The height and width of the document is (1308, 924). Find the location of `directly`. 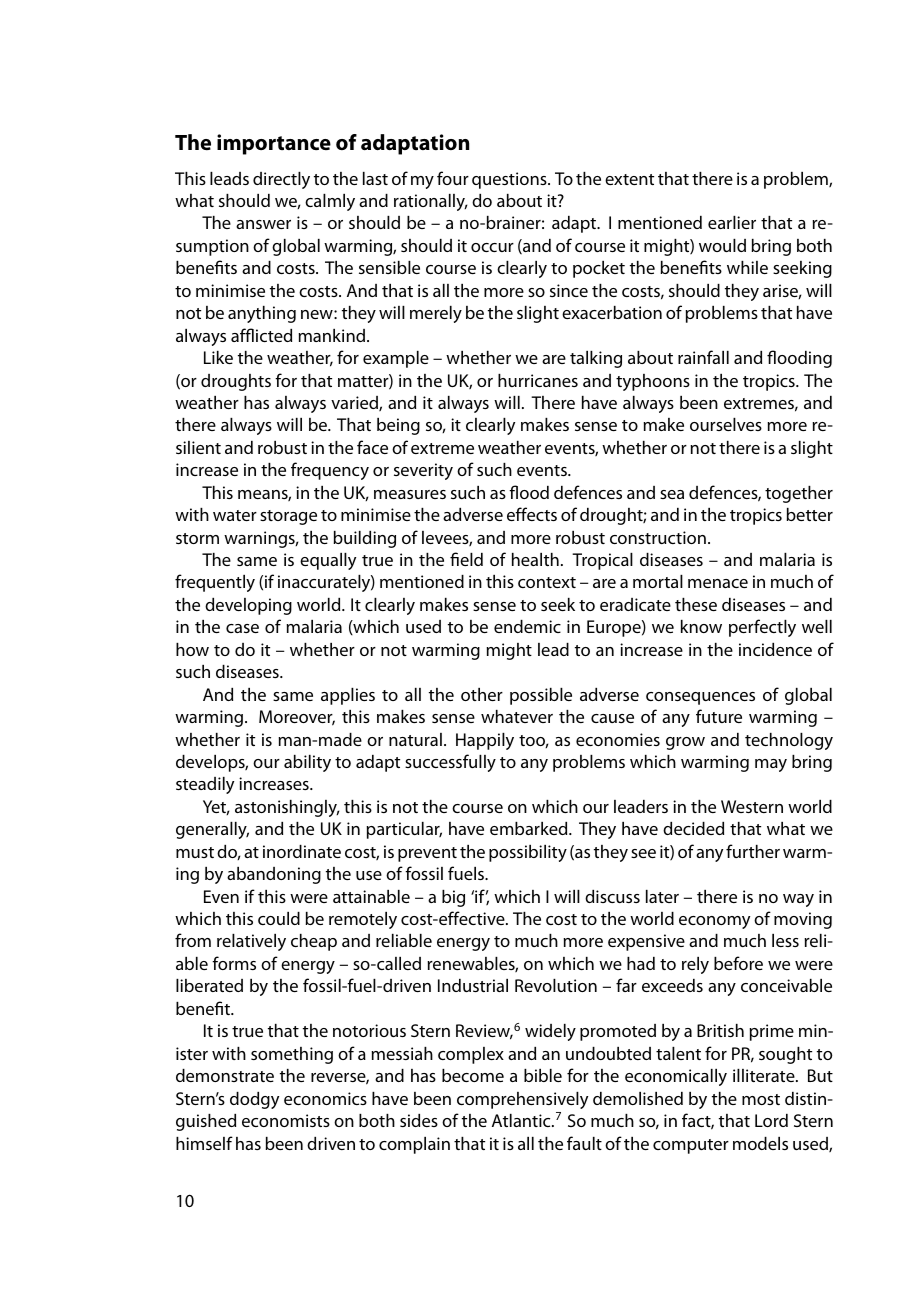

directly is located at coordinates (281, 180).
